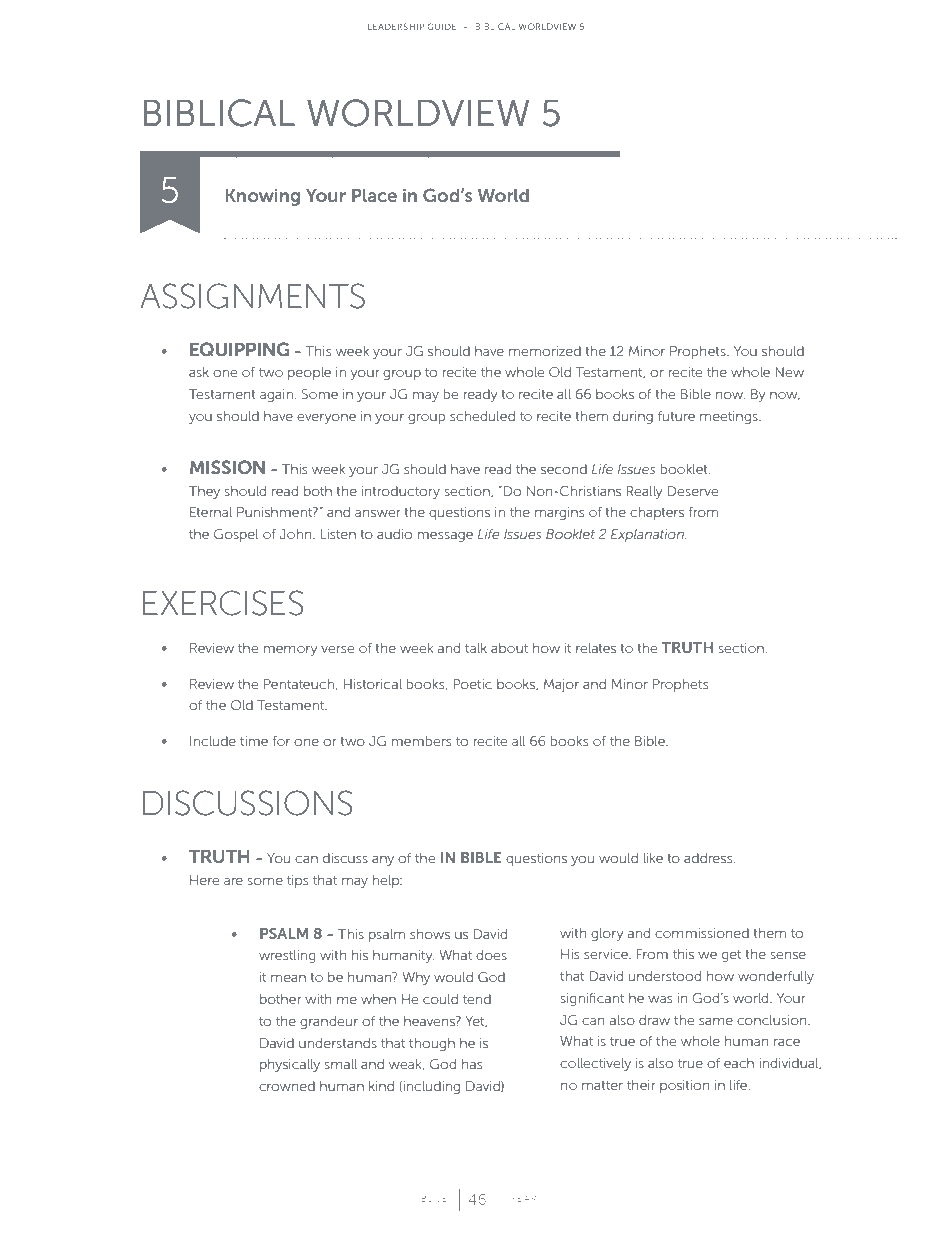 Image resolution: width=952 pixels, height=1233 pixels. Describe the element at coordinates (789, 372) in the screenshot. I see `New` at that location.
